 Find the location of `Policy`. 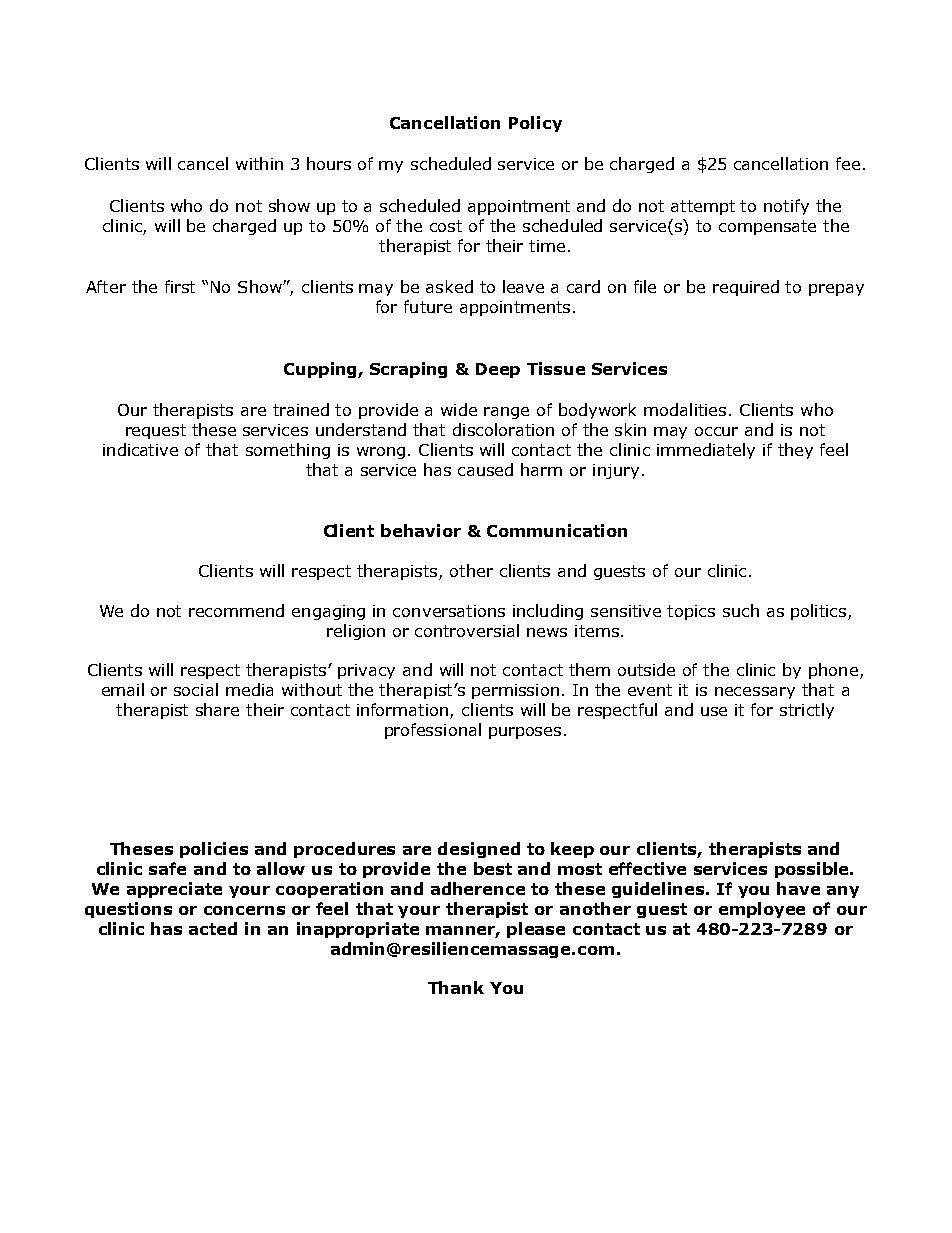

Policy is located at coordinates (535, 124).
